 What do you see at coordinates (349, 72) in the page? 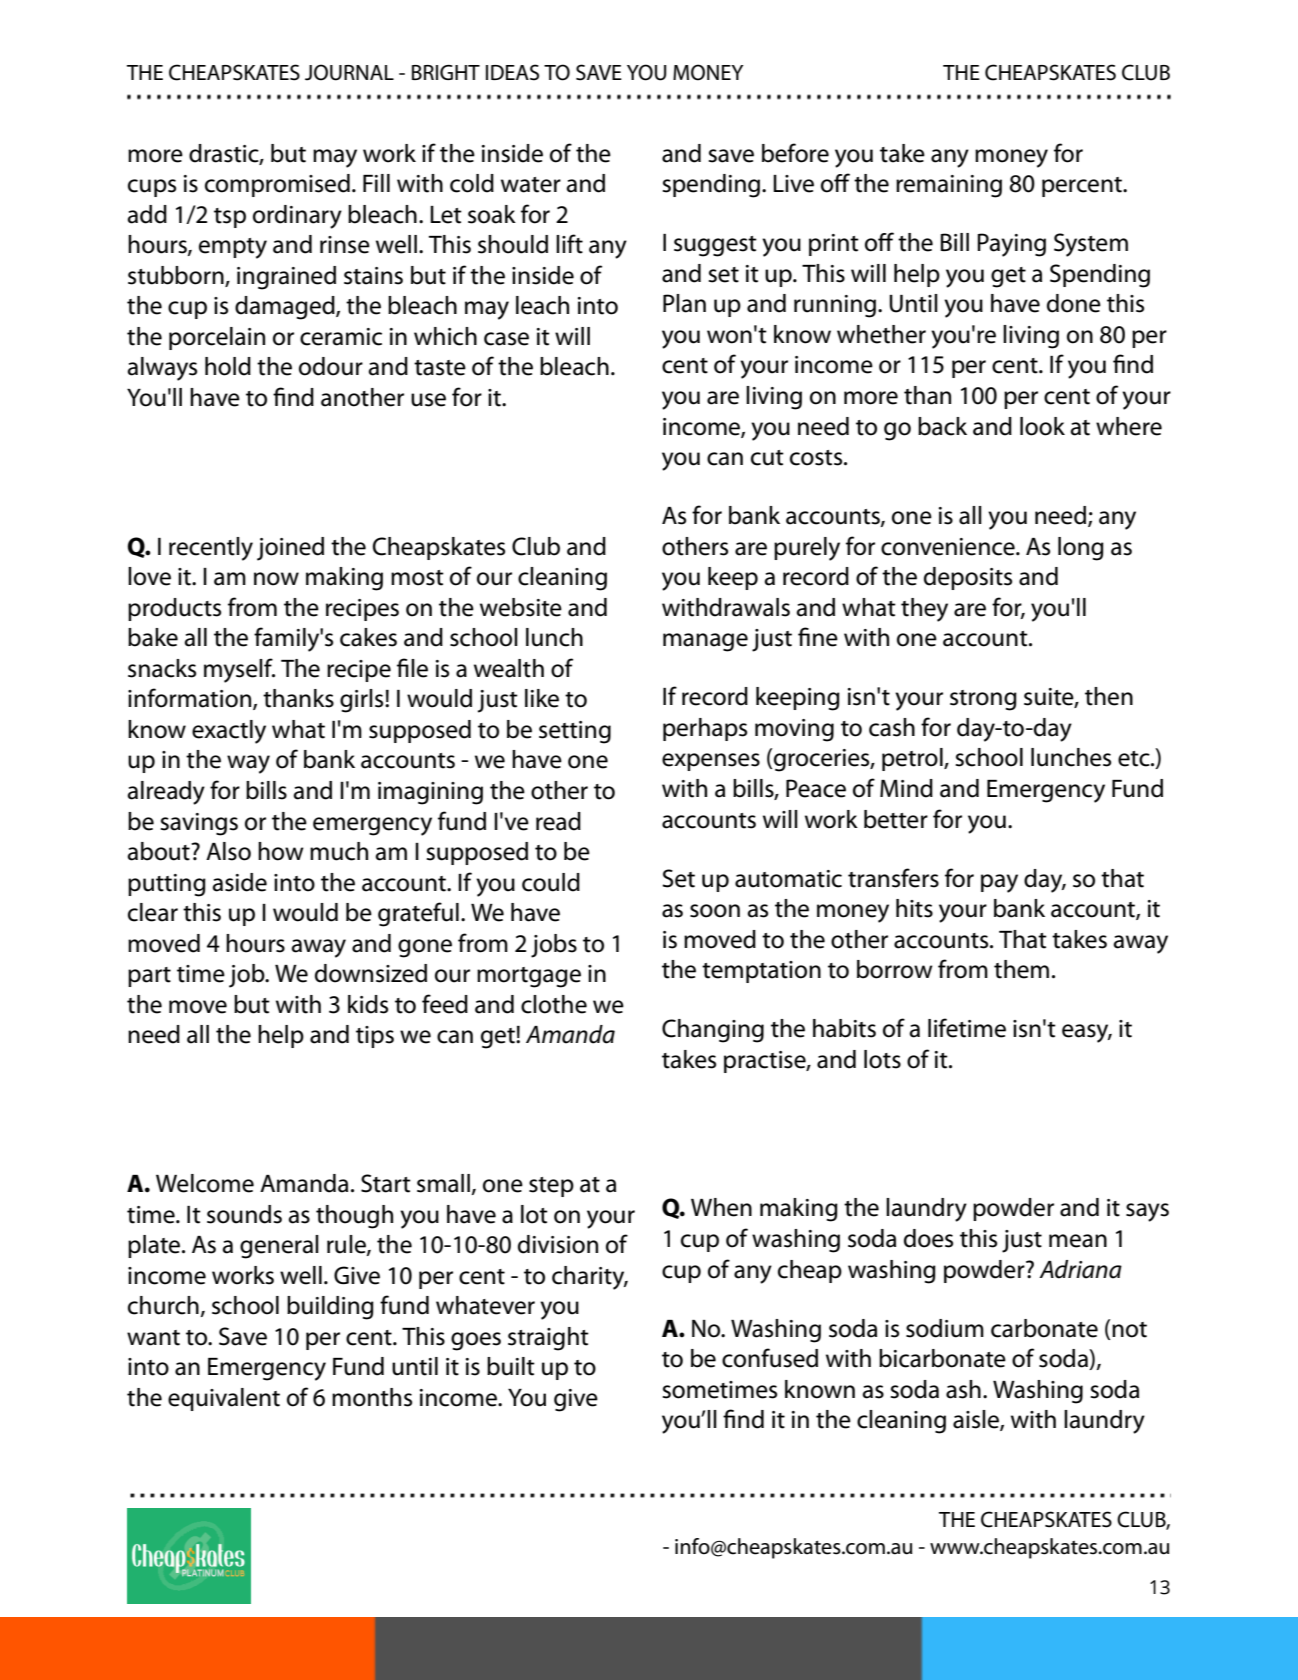
I see `JOURNAL` at bounding box center [349, 72].
